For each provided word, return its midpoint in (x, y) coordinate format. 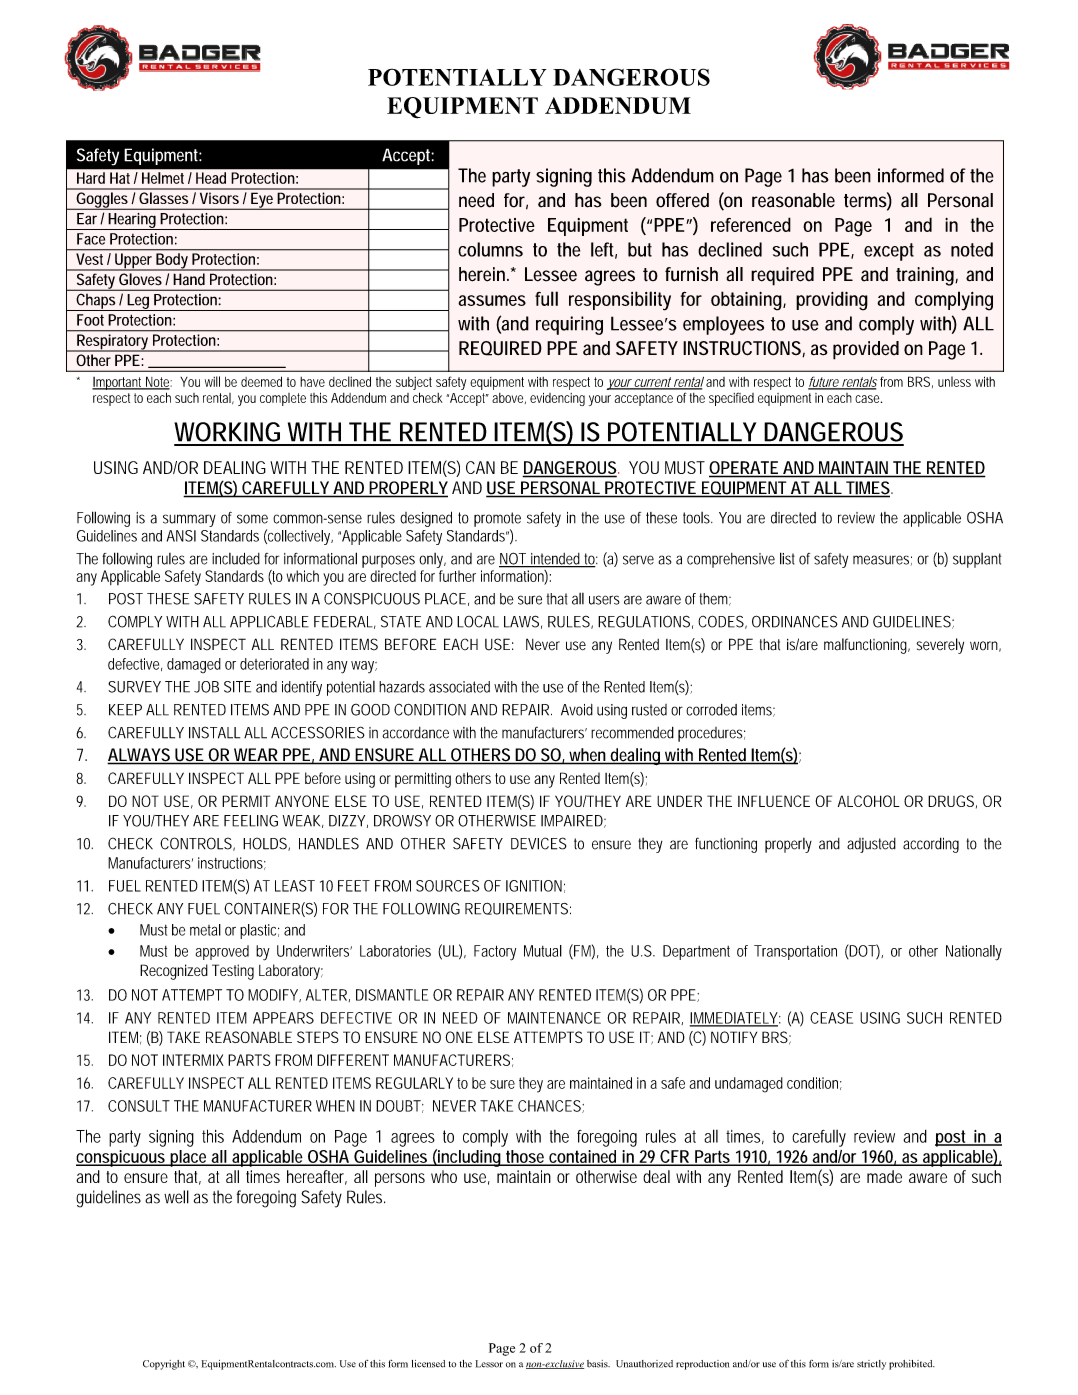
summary (189, 520)
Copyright (164, 1365)
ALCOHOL (869, 801)
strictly (871, 1365)
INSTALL (214, 732)
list (787, 558)
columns (490, 249)
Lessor (489, 1364)
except (889, 252)
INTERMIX (193, 1060)
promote (497, 519)
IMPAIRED (572, 821)
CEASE (831, 1018)
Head (211, 178)
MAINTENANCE (554, 1018)
